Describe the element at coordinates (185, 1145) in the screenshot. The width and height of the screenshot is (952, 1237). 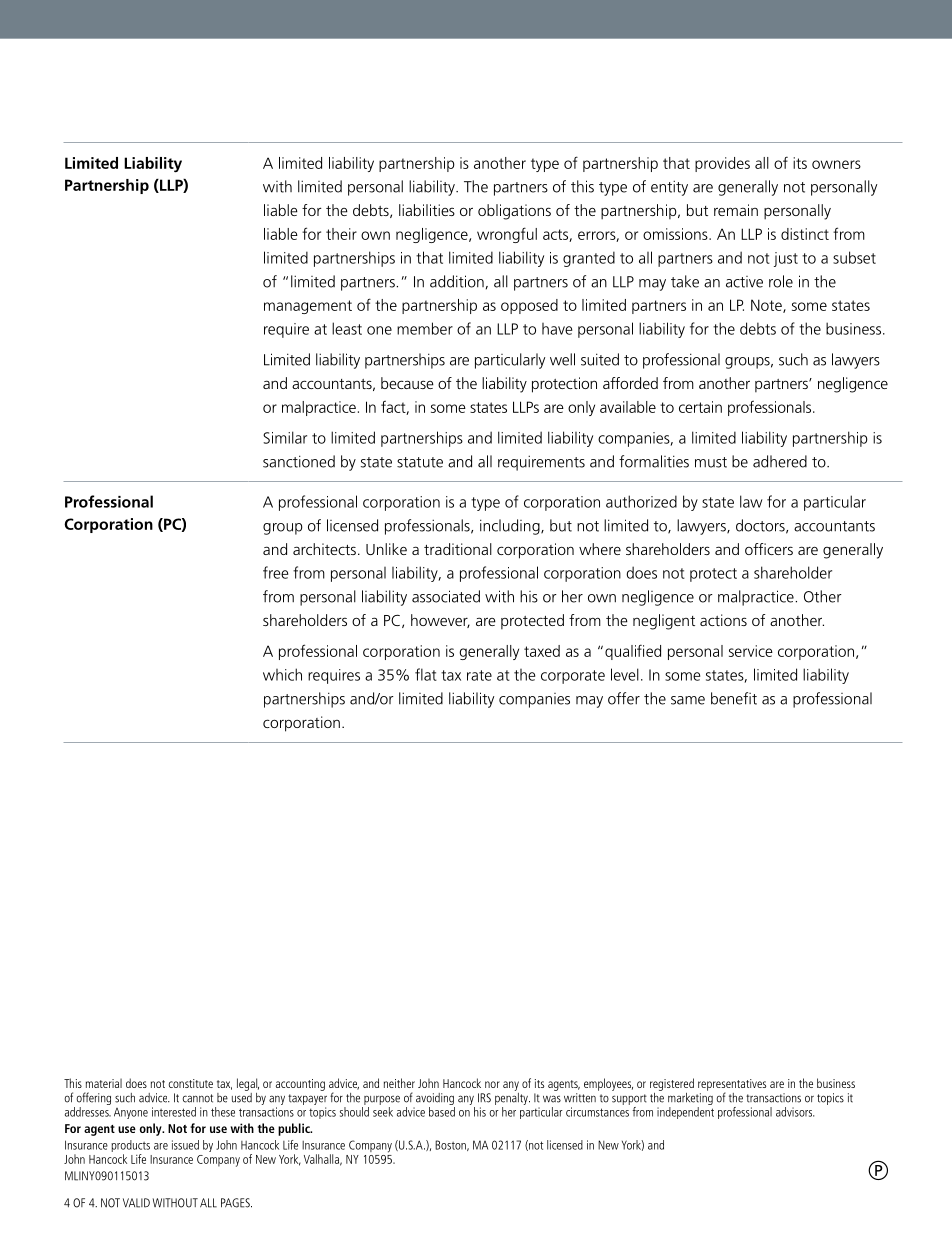
I see `issued` at that location.
